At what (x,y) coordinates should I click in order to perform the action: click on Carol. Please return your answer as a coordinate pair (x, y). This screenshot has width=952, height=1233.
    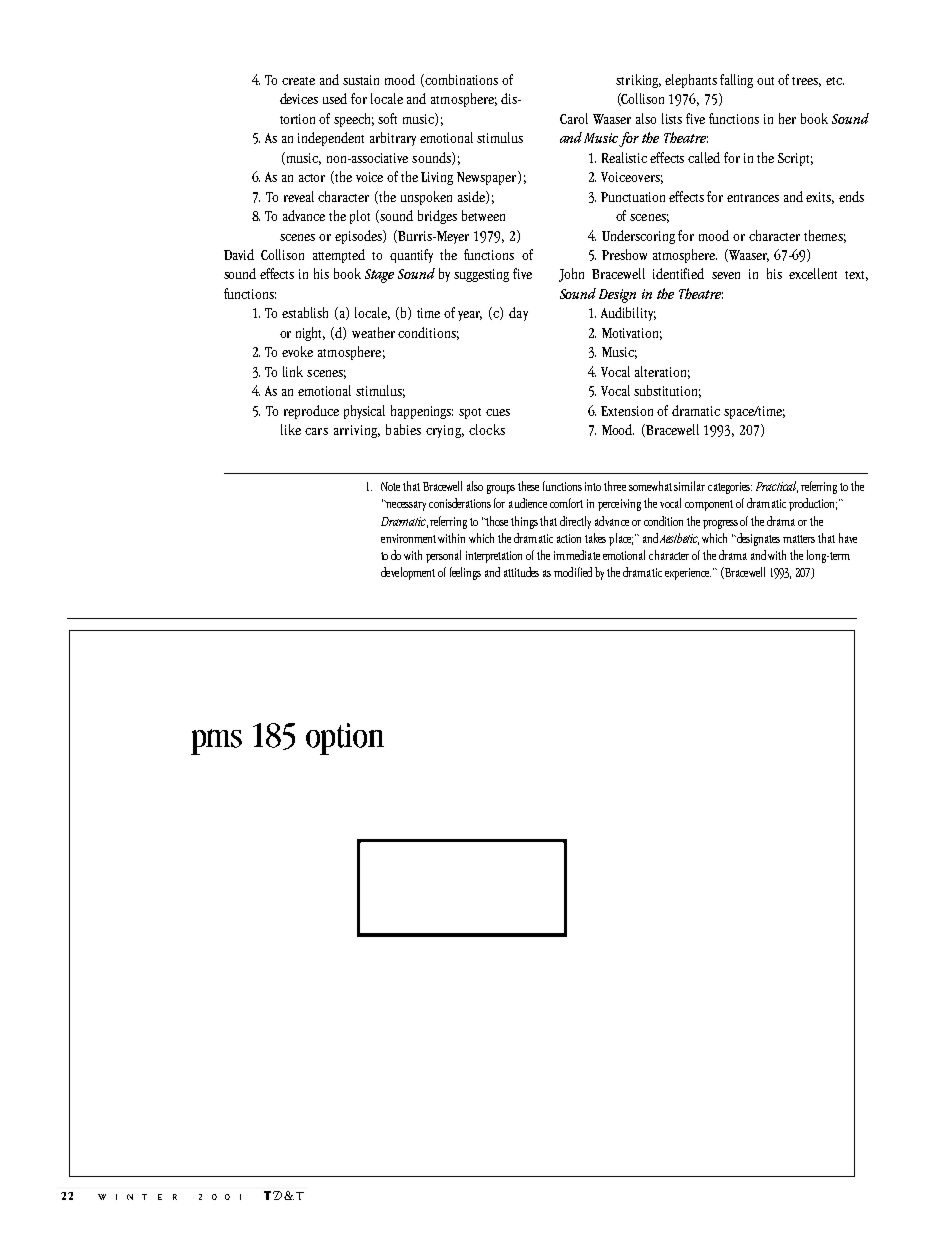
    Looking at the image, I should click on (574, 118).
